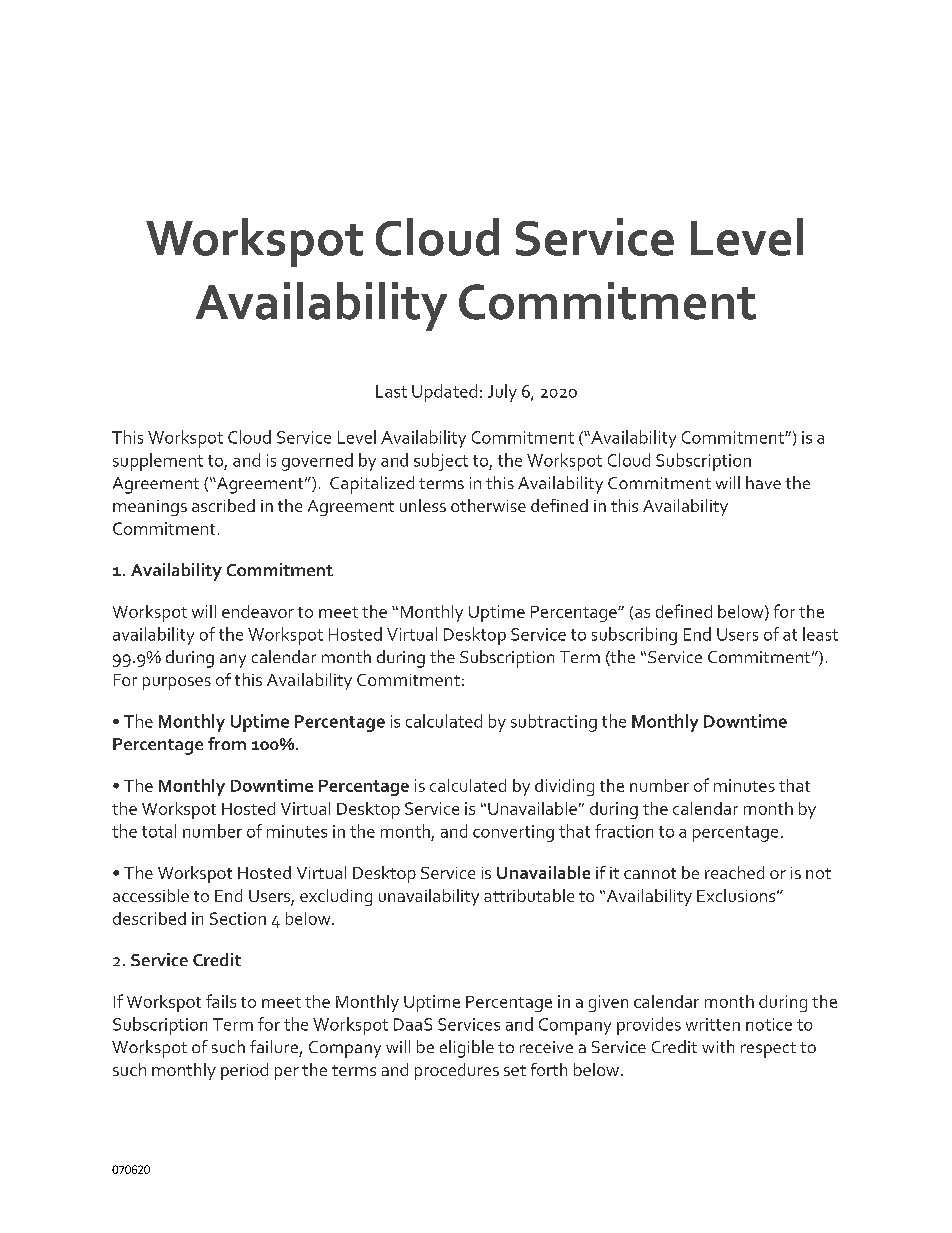  Describe the element at coordinates (227, 743) in the document. I see `from` at that location.
